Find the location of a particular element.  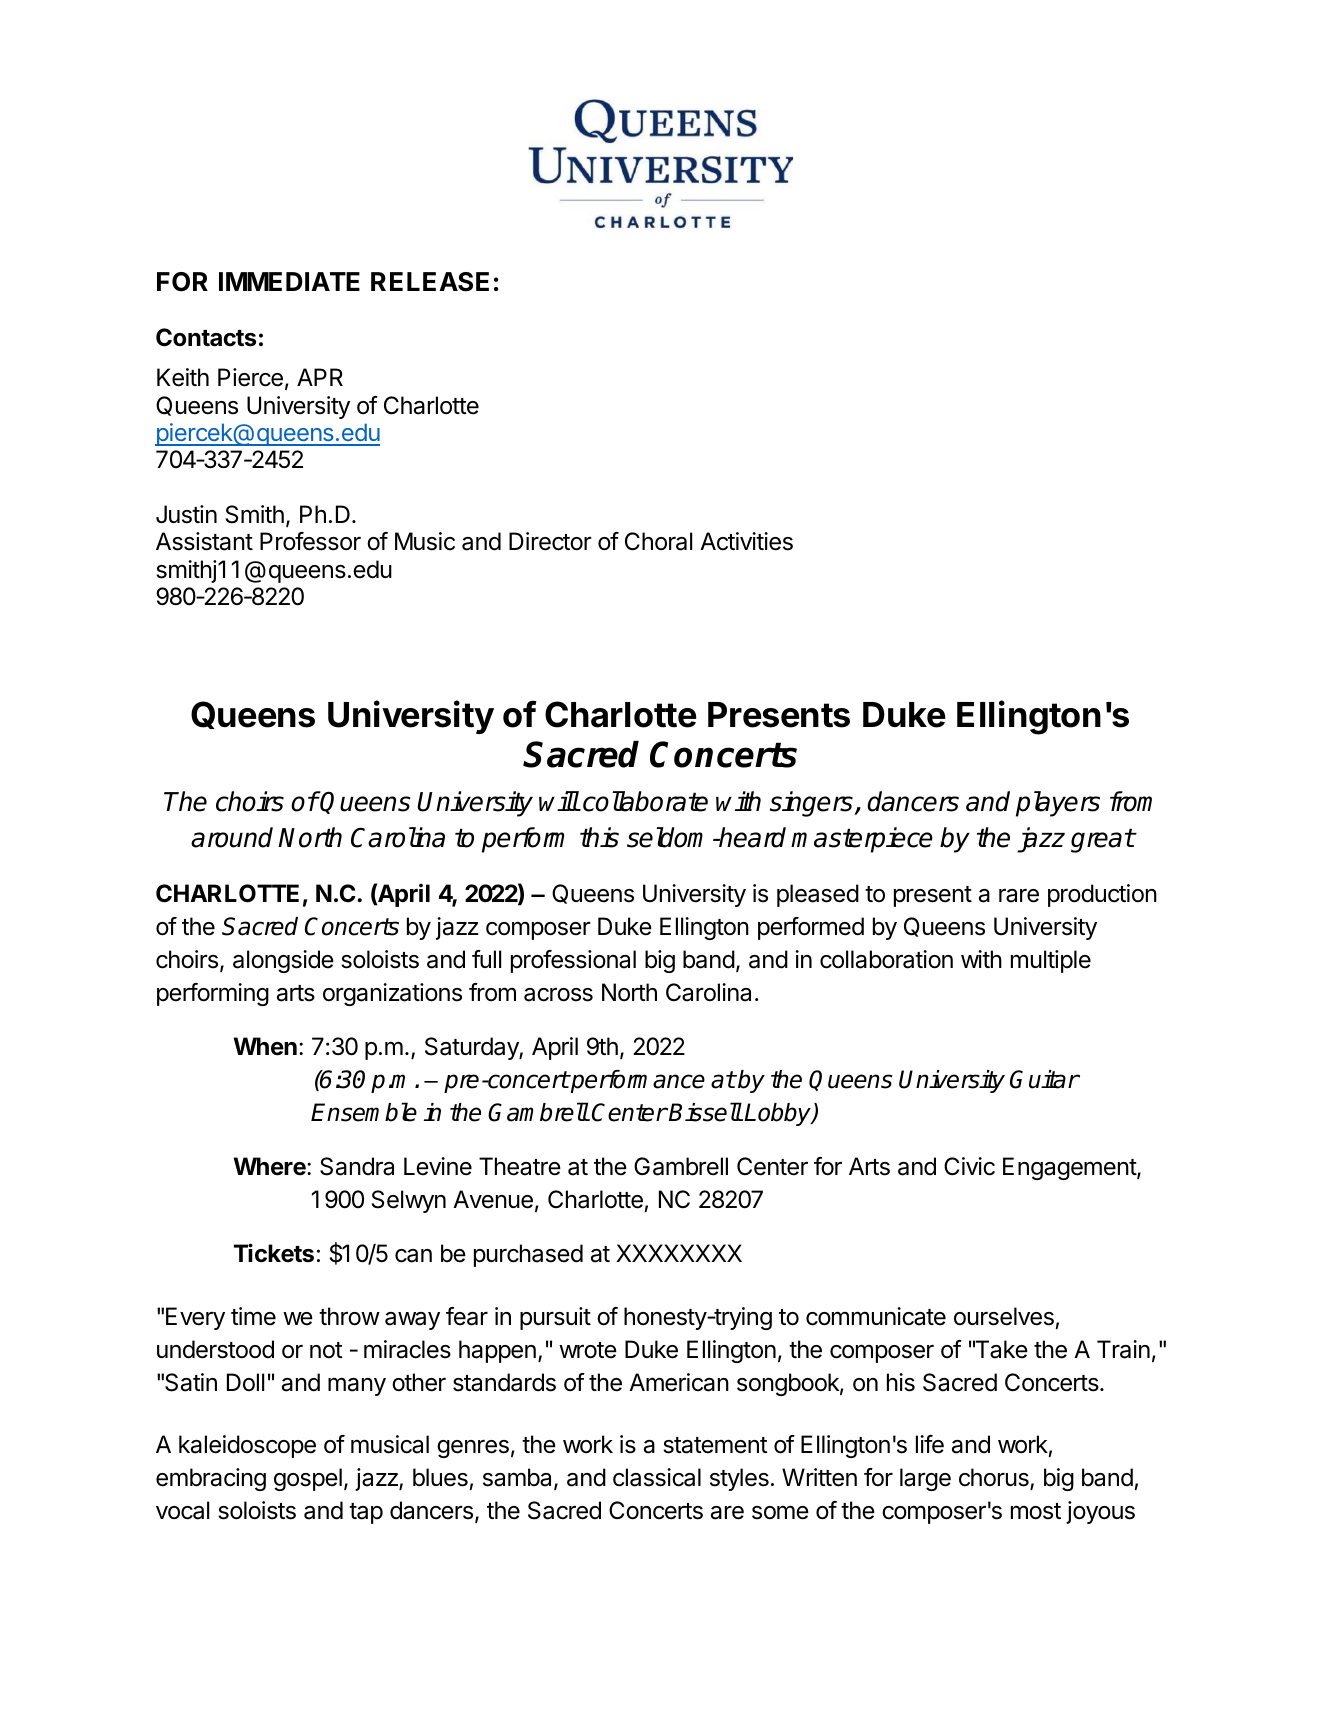

this is located at coordinates (599, 837).
